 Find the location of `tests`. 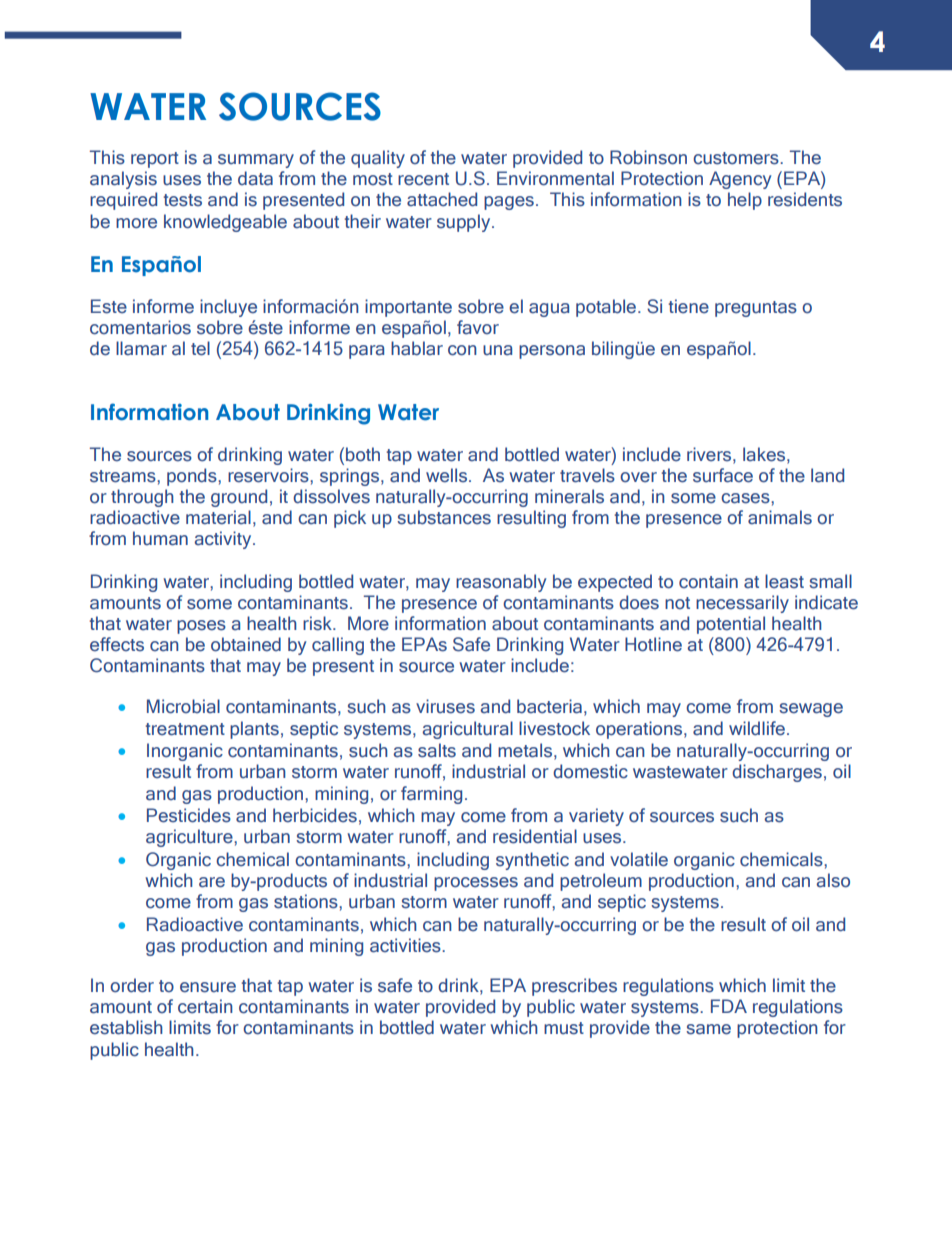

tests is located at coordinates (182, 200).
